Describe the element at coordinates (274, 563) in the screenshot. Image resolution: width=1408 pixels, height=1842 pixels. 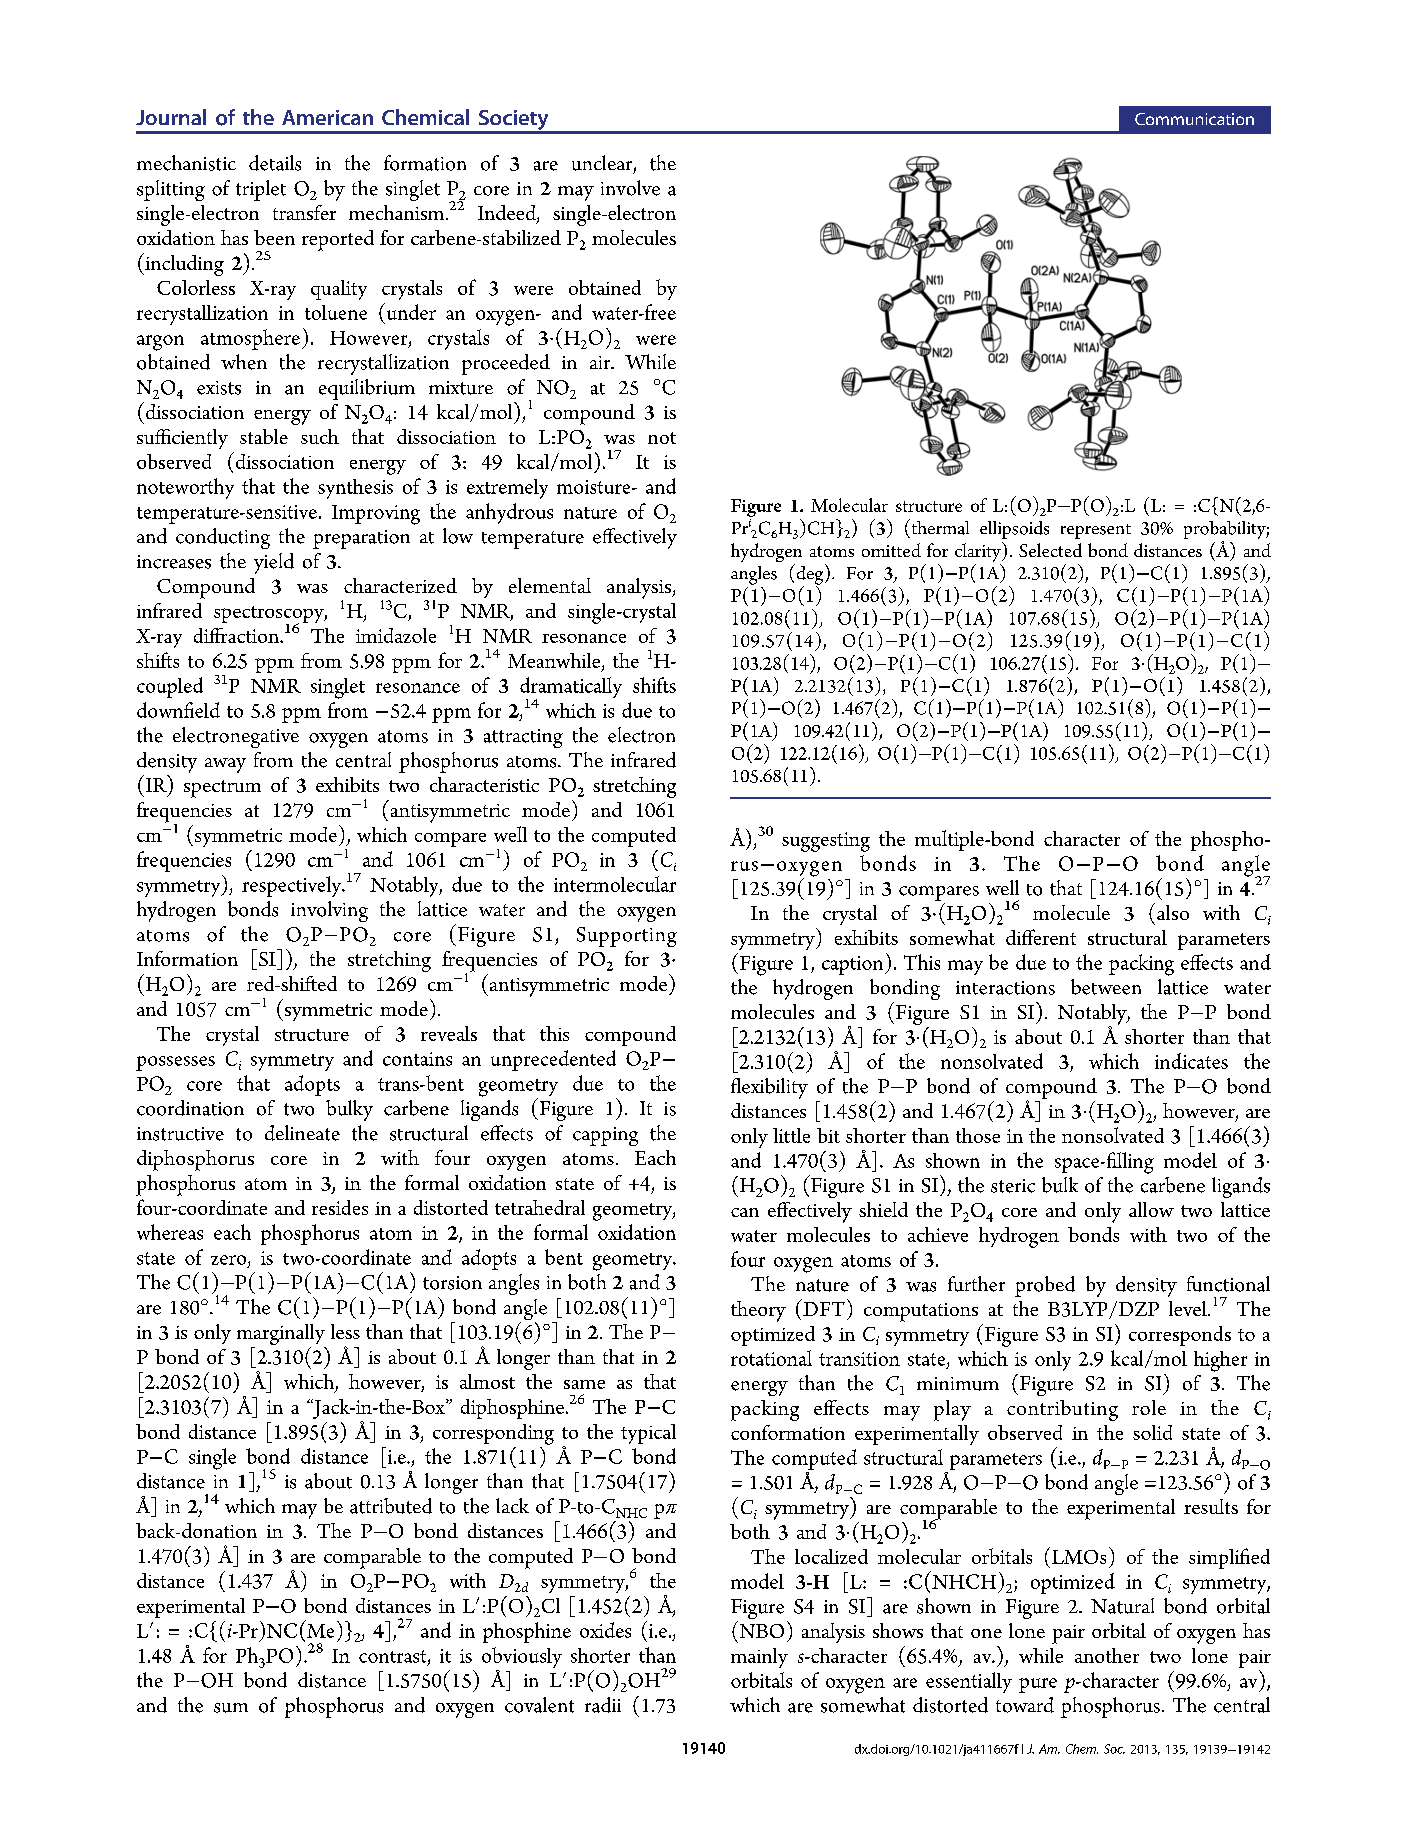
I see `yield` at that location.
